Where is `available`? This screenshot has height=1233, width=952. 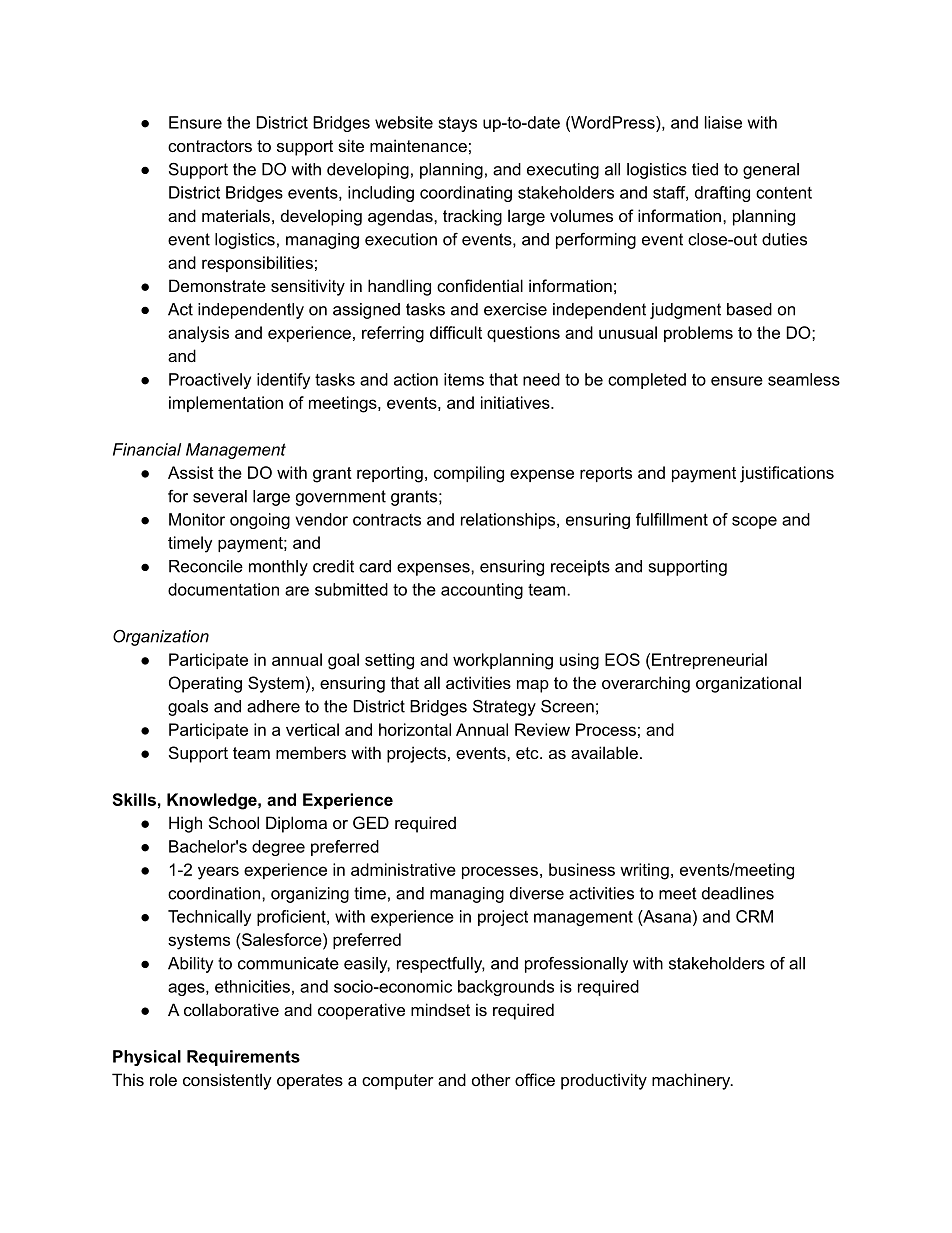 available is located at coordinates (604, 752).
